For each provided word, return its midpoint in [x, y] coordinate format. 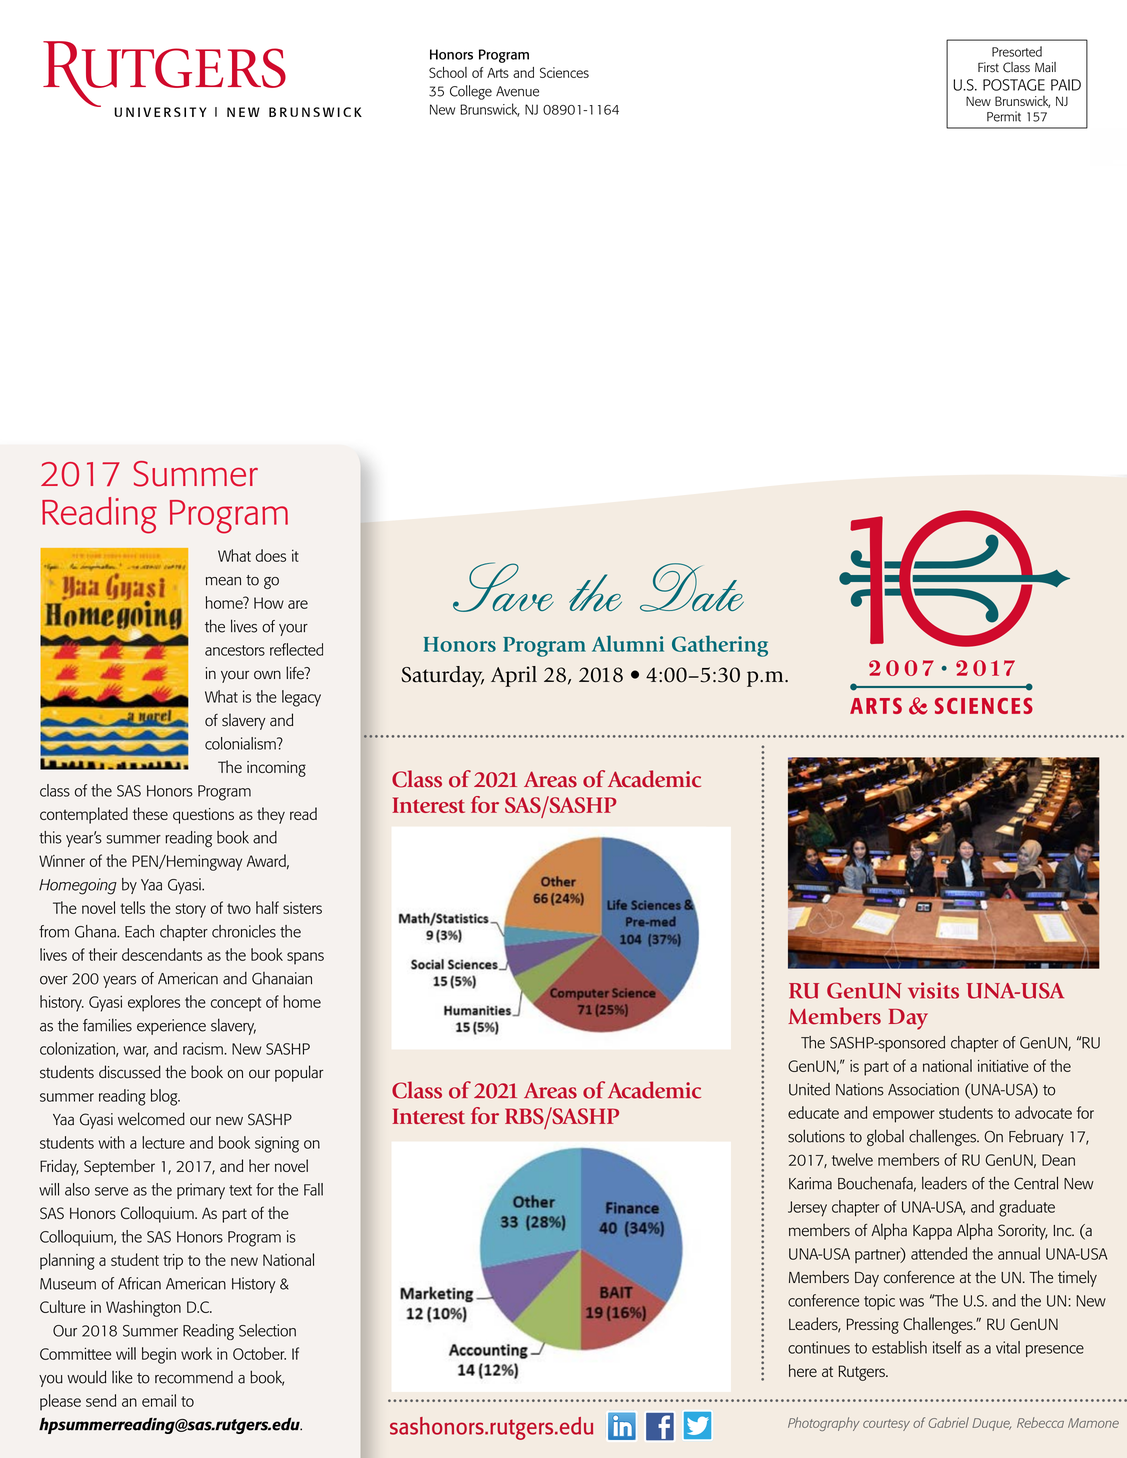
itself [947, 1347]
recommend [194, 1377]
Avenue [517, 91]
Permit [1004, 116]
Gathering [720, 646]
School [448, 72]
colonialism [241, 743]
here [803, 1370]
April [514, 676]
